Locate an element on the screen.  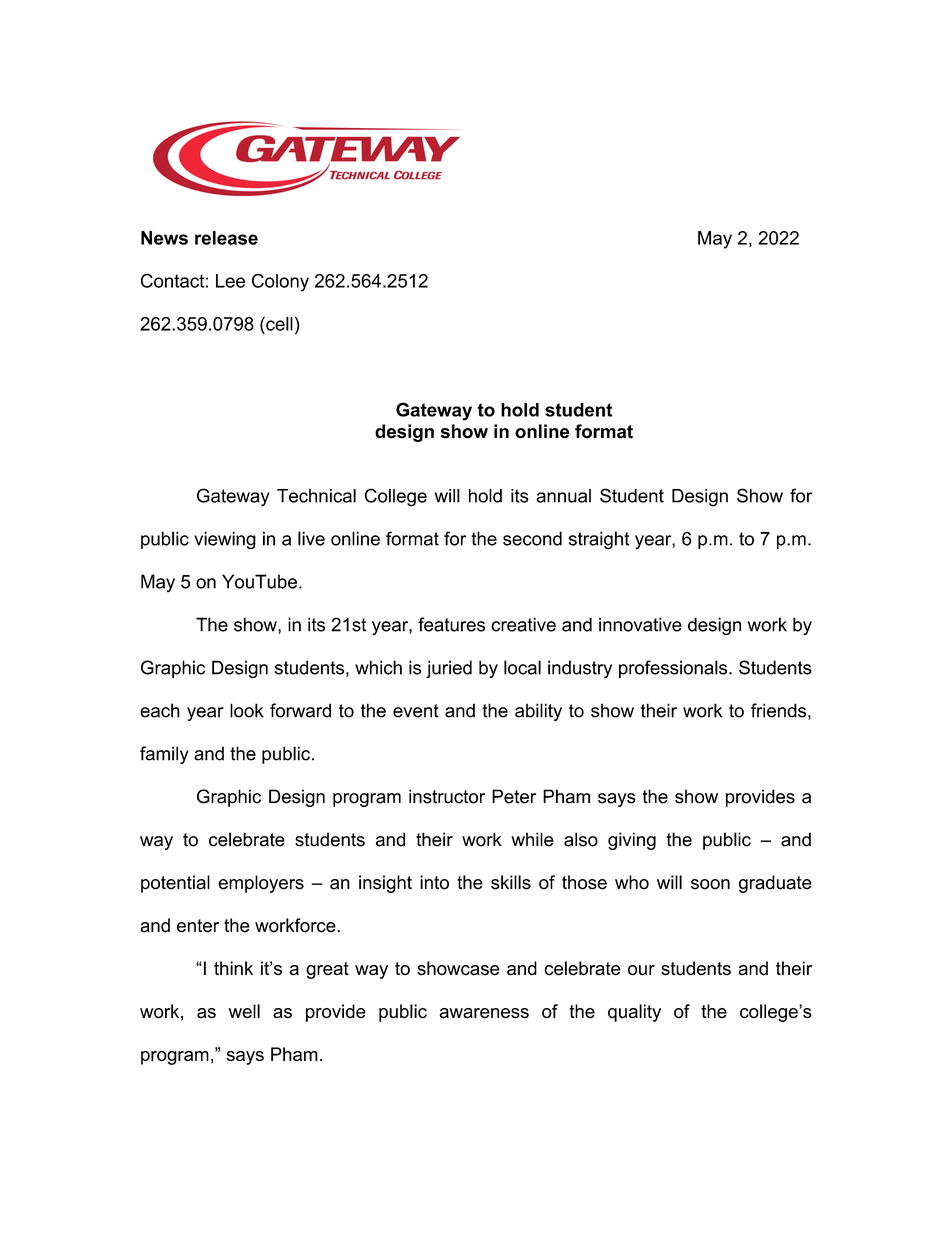
look is located at coordinates (247, 710).
